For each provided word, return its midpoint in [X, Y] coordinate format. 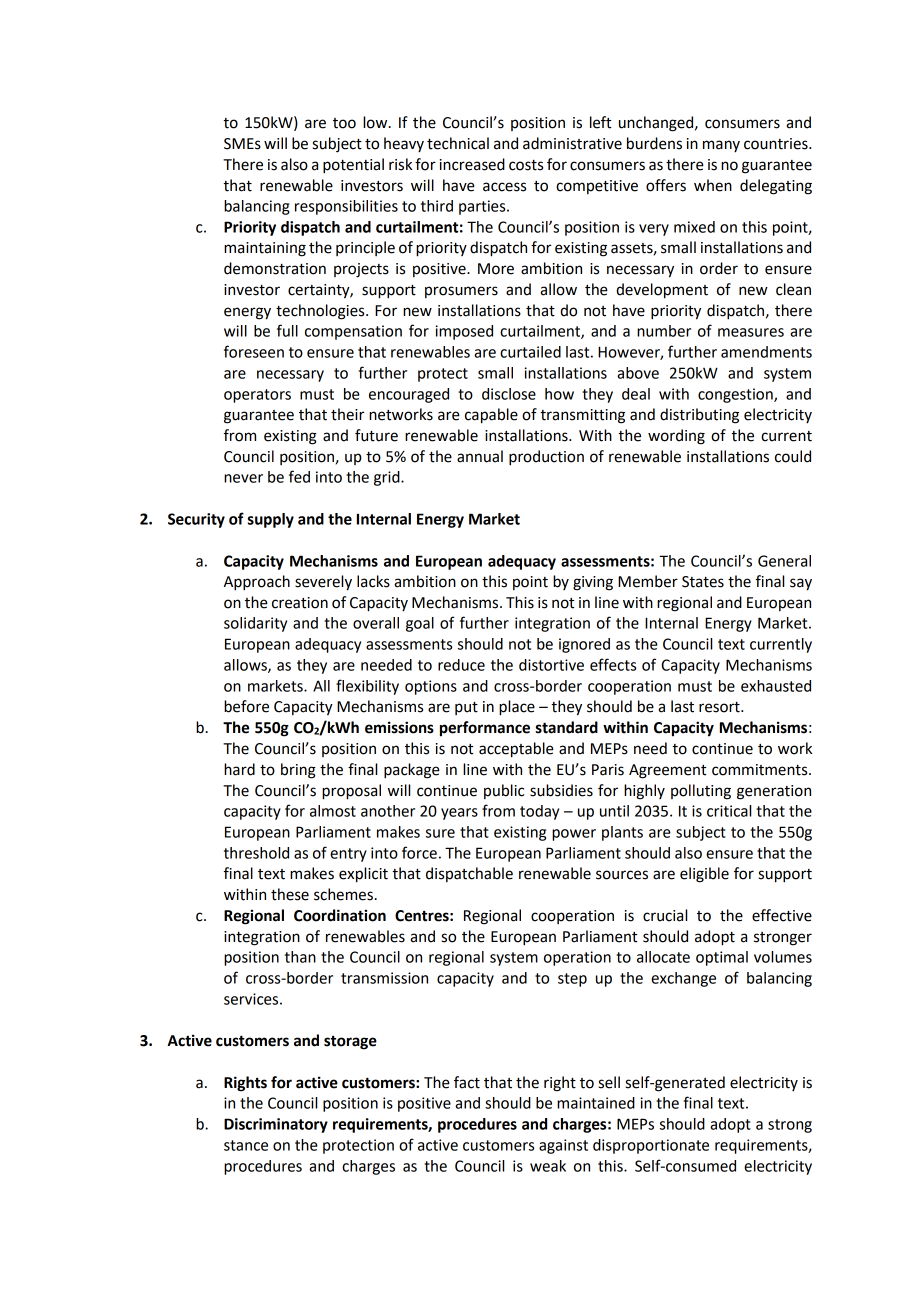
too [344, 123]
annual [480, 456]
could [793, 456]
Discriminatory [276, 1125]
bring [298, 771]
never [243, 478]
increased [472, 164]
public [504, 791]
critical [729, 811]
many [721, 146]
